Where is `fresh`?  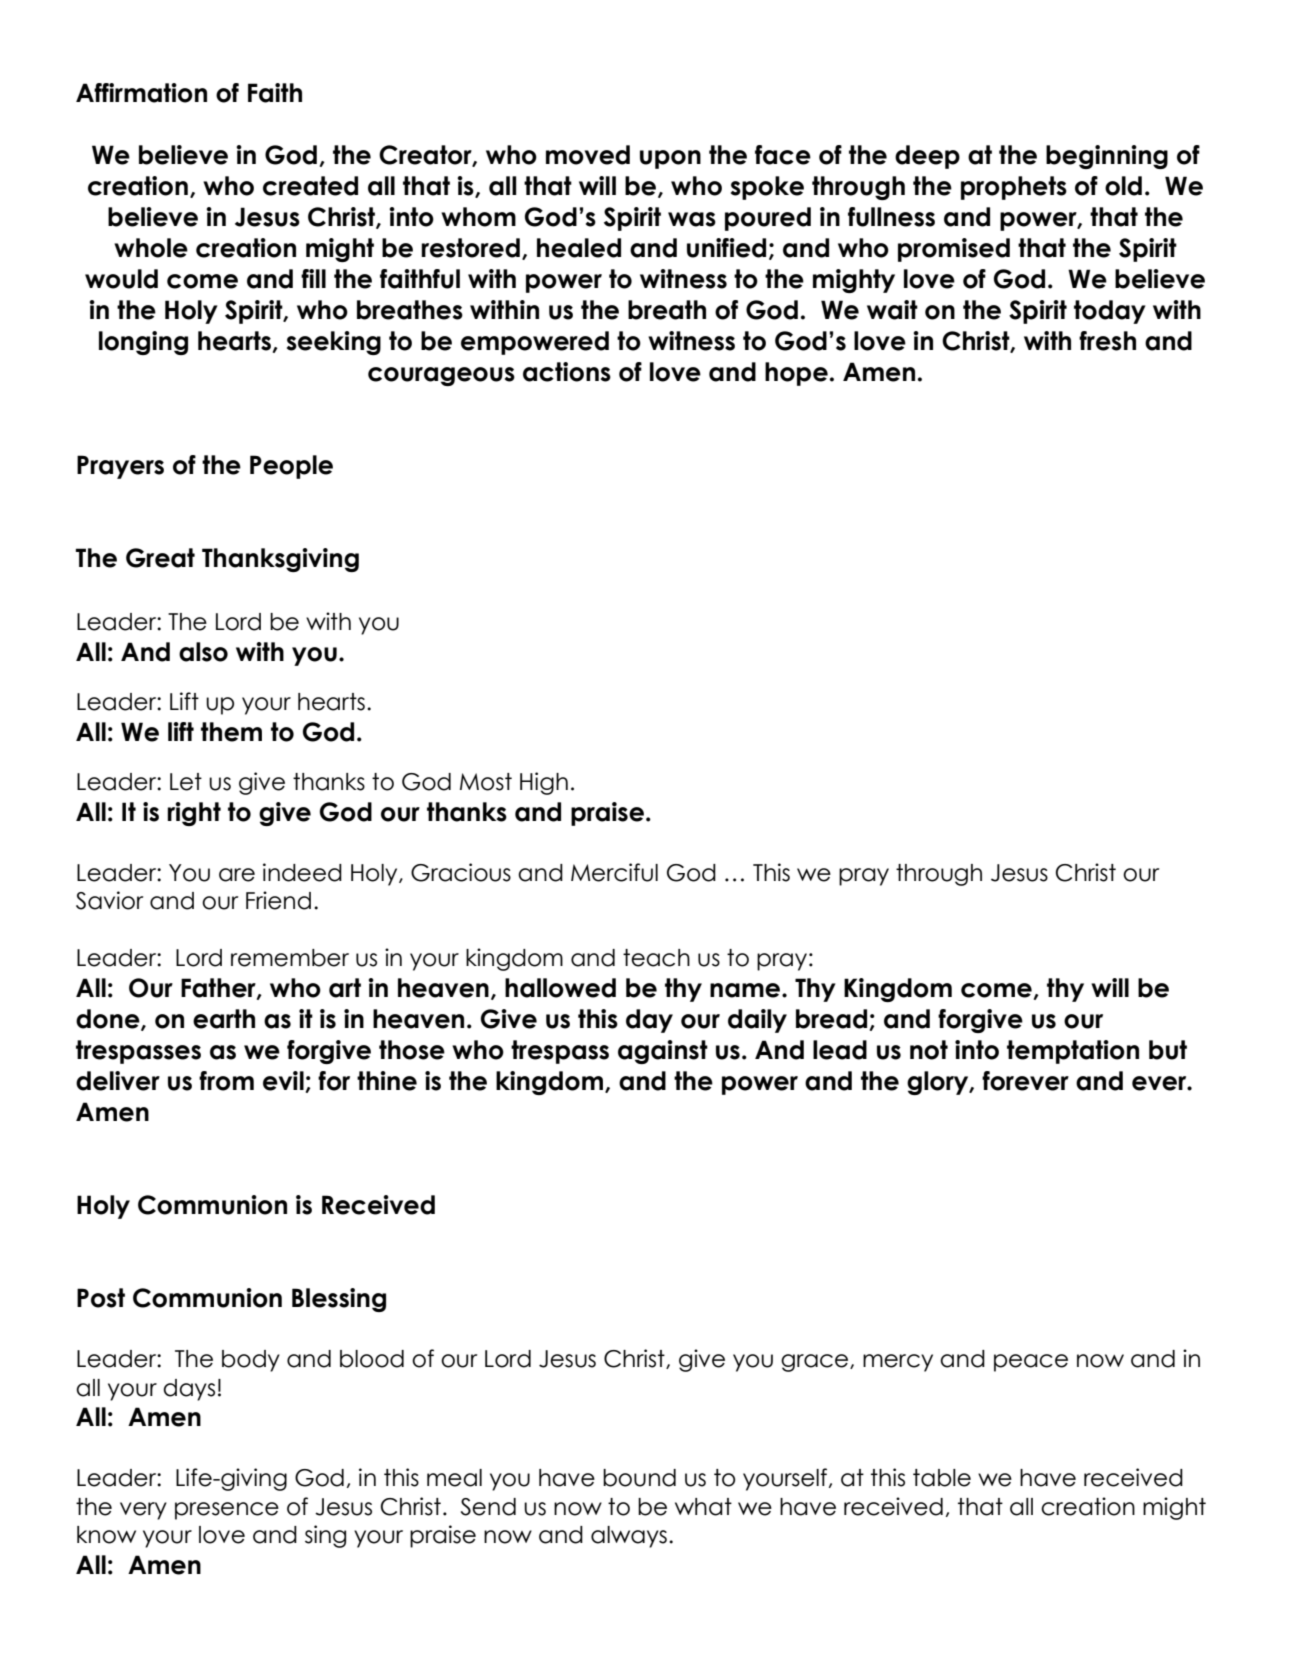
fresh is located at coordinates (1107, 341).
